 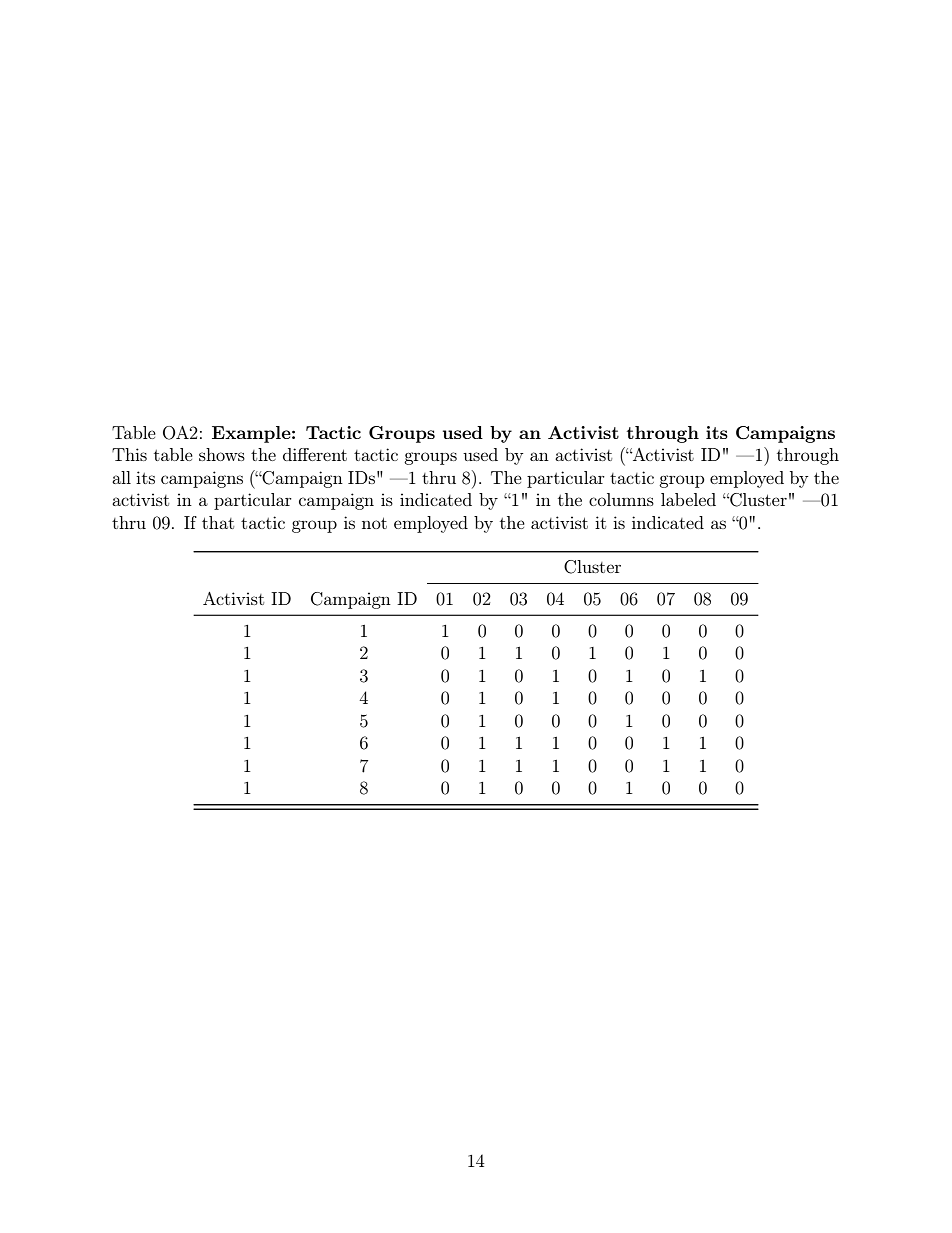 I want to click on all, so click(x=121, y=477).
